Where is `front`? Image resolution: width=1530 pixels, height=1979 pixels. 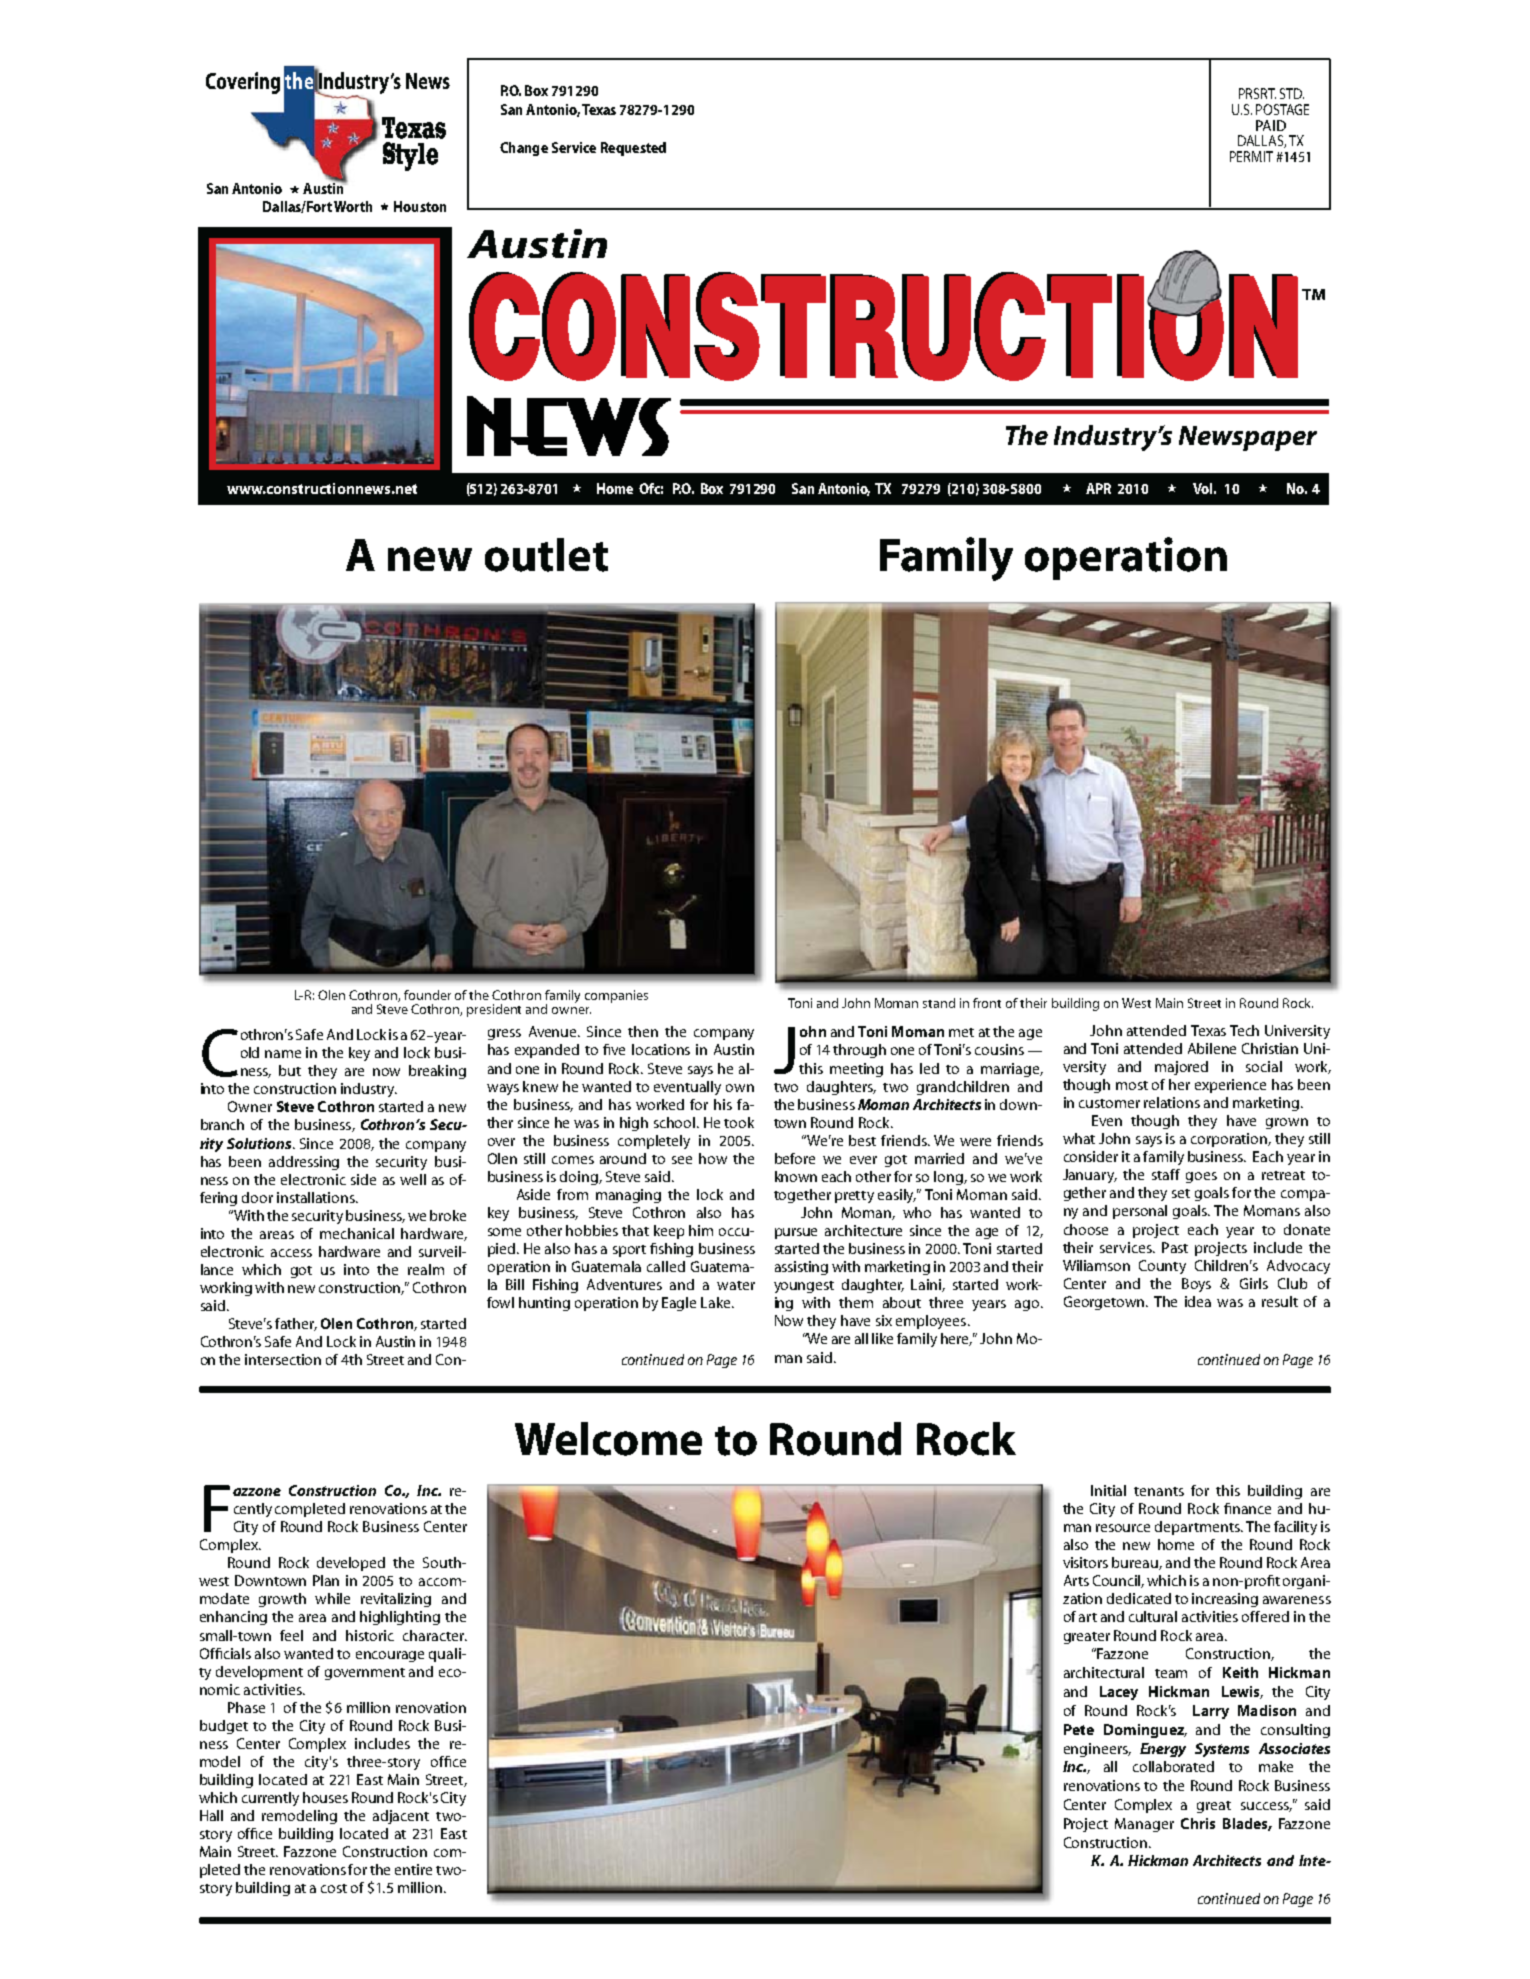
front is located at coordinates (987, 1003).
